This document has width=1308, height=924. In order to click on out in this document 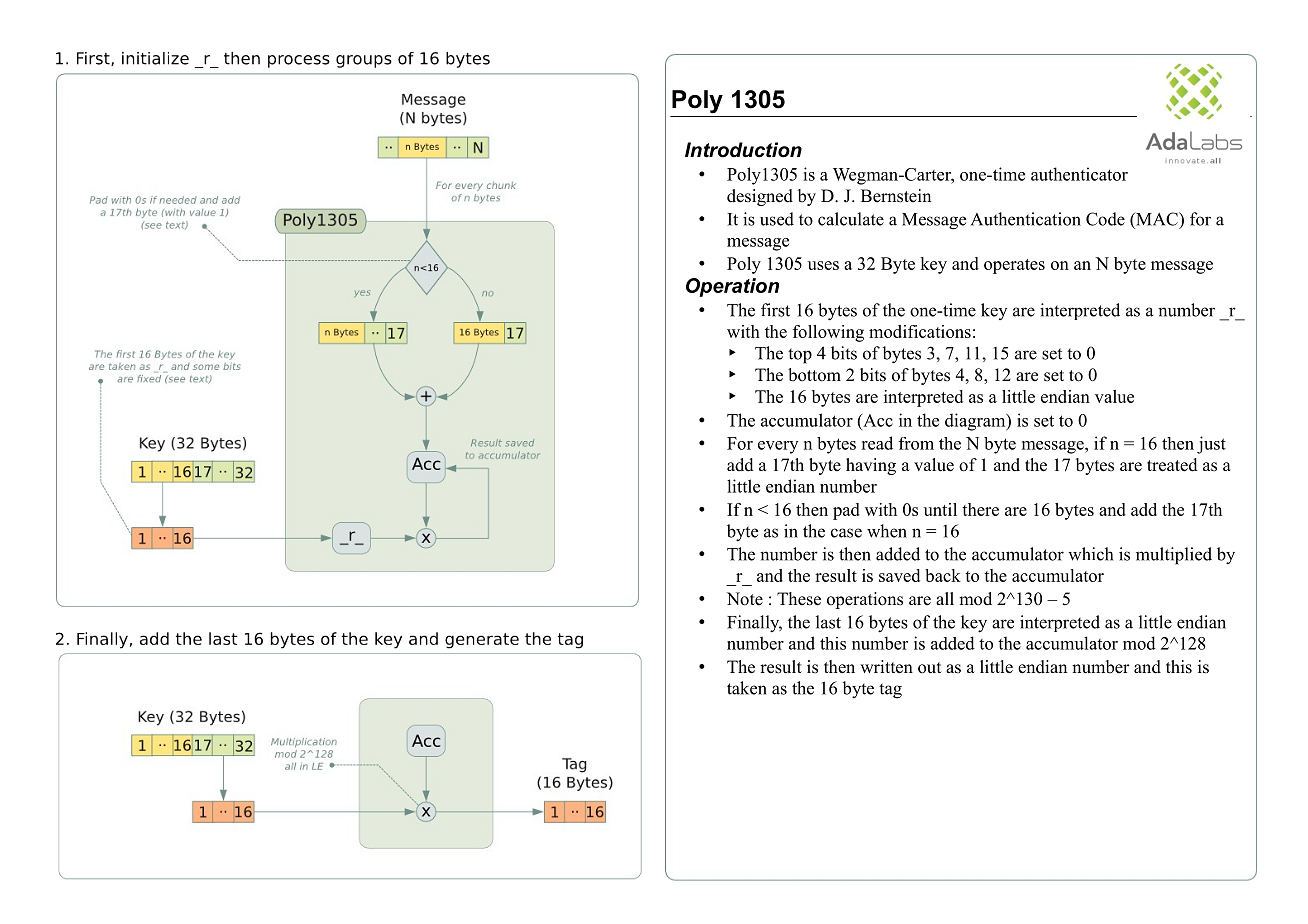, I will do `click(929, 668)`.
